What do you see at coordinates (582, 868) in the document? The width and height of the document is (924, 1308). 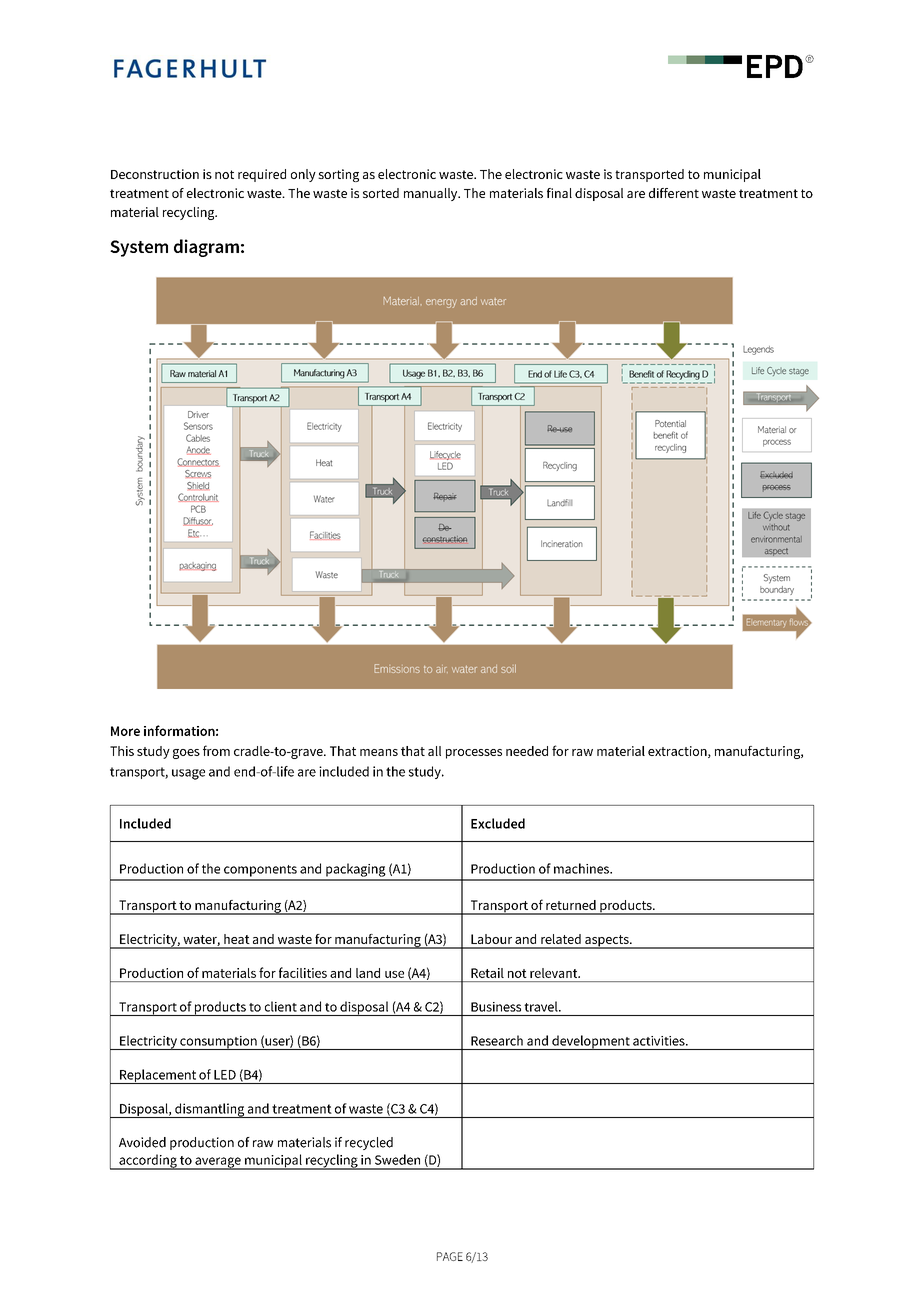 I see `machines` at bounding box center [582, 868].
